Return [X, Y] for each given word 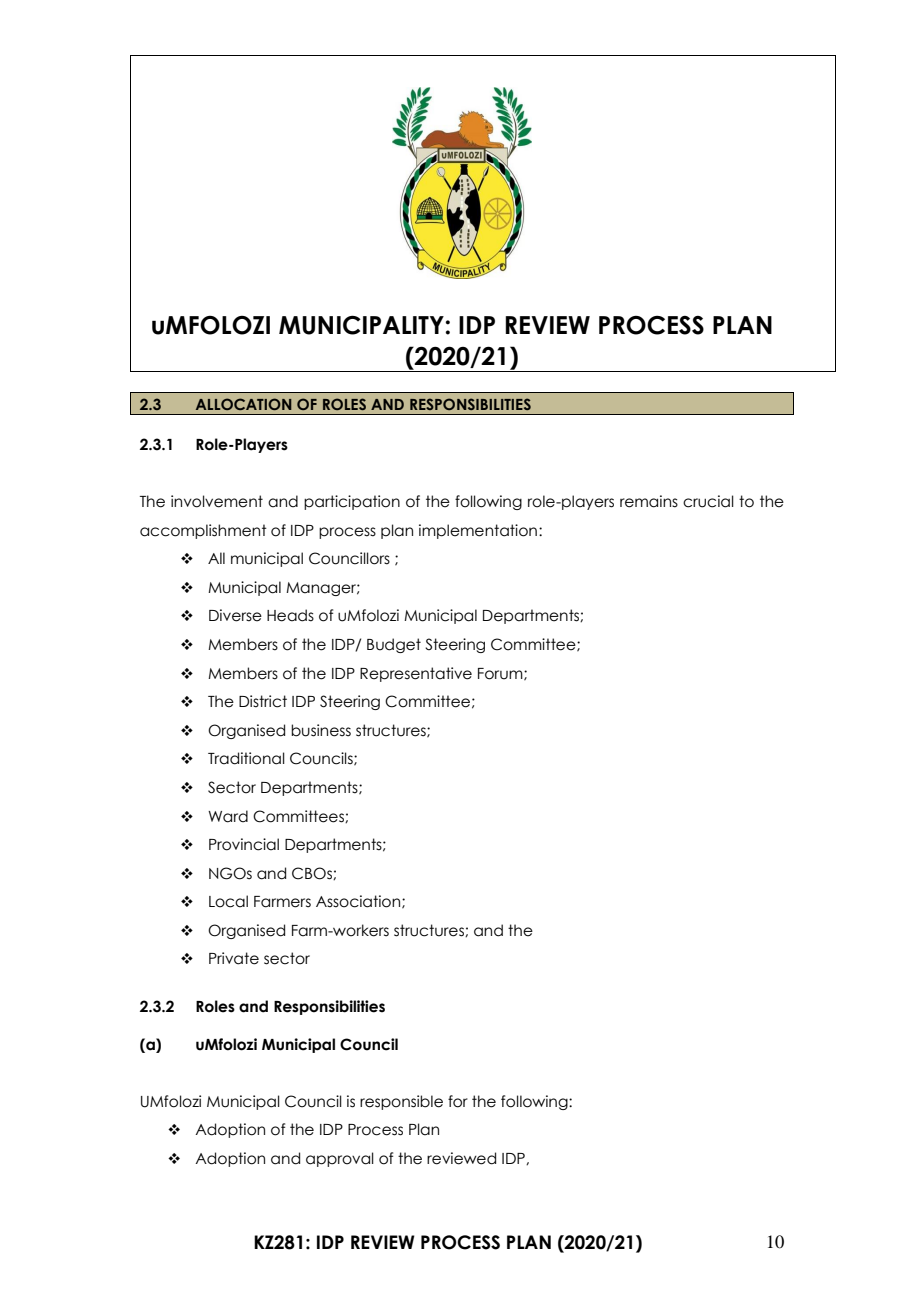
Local [228, 901]
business [321, 730]
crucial [708, 501]
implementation [478, 531]
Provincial [244, 844]
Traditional [246, 758]
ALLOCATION [243, 404]
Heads [290, 615]
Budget [394, 645]
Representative [416, 674]
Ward [228, 816]
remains [649, 501]
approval [340, 1159]
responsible [401, 1102]
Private [234, 958]
